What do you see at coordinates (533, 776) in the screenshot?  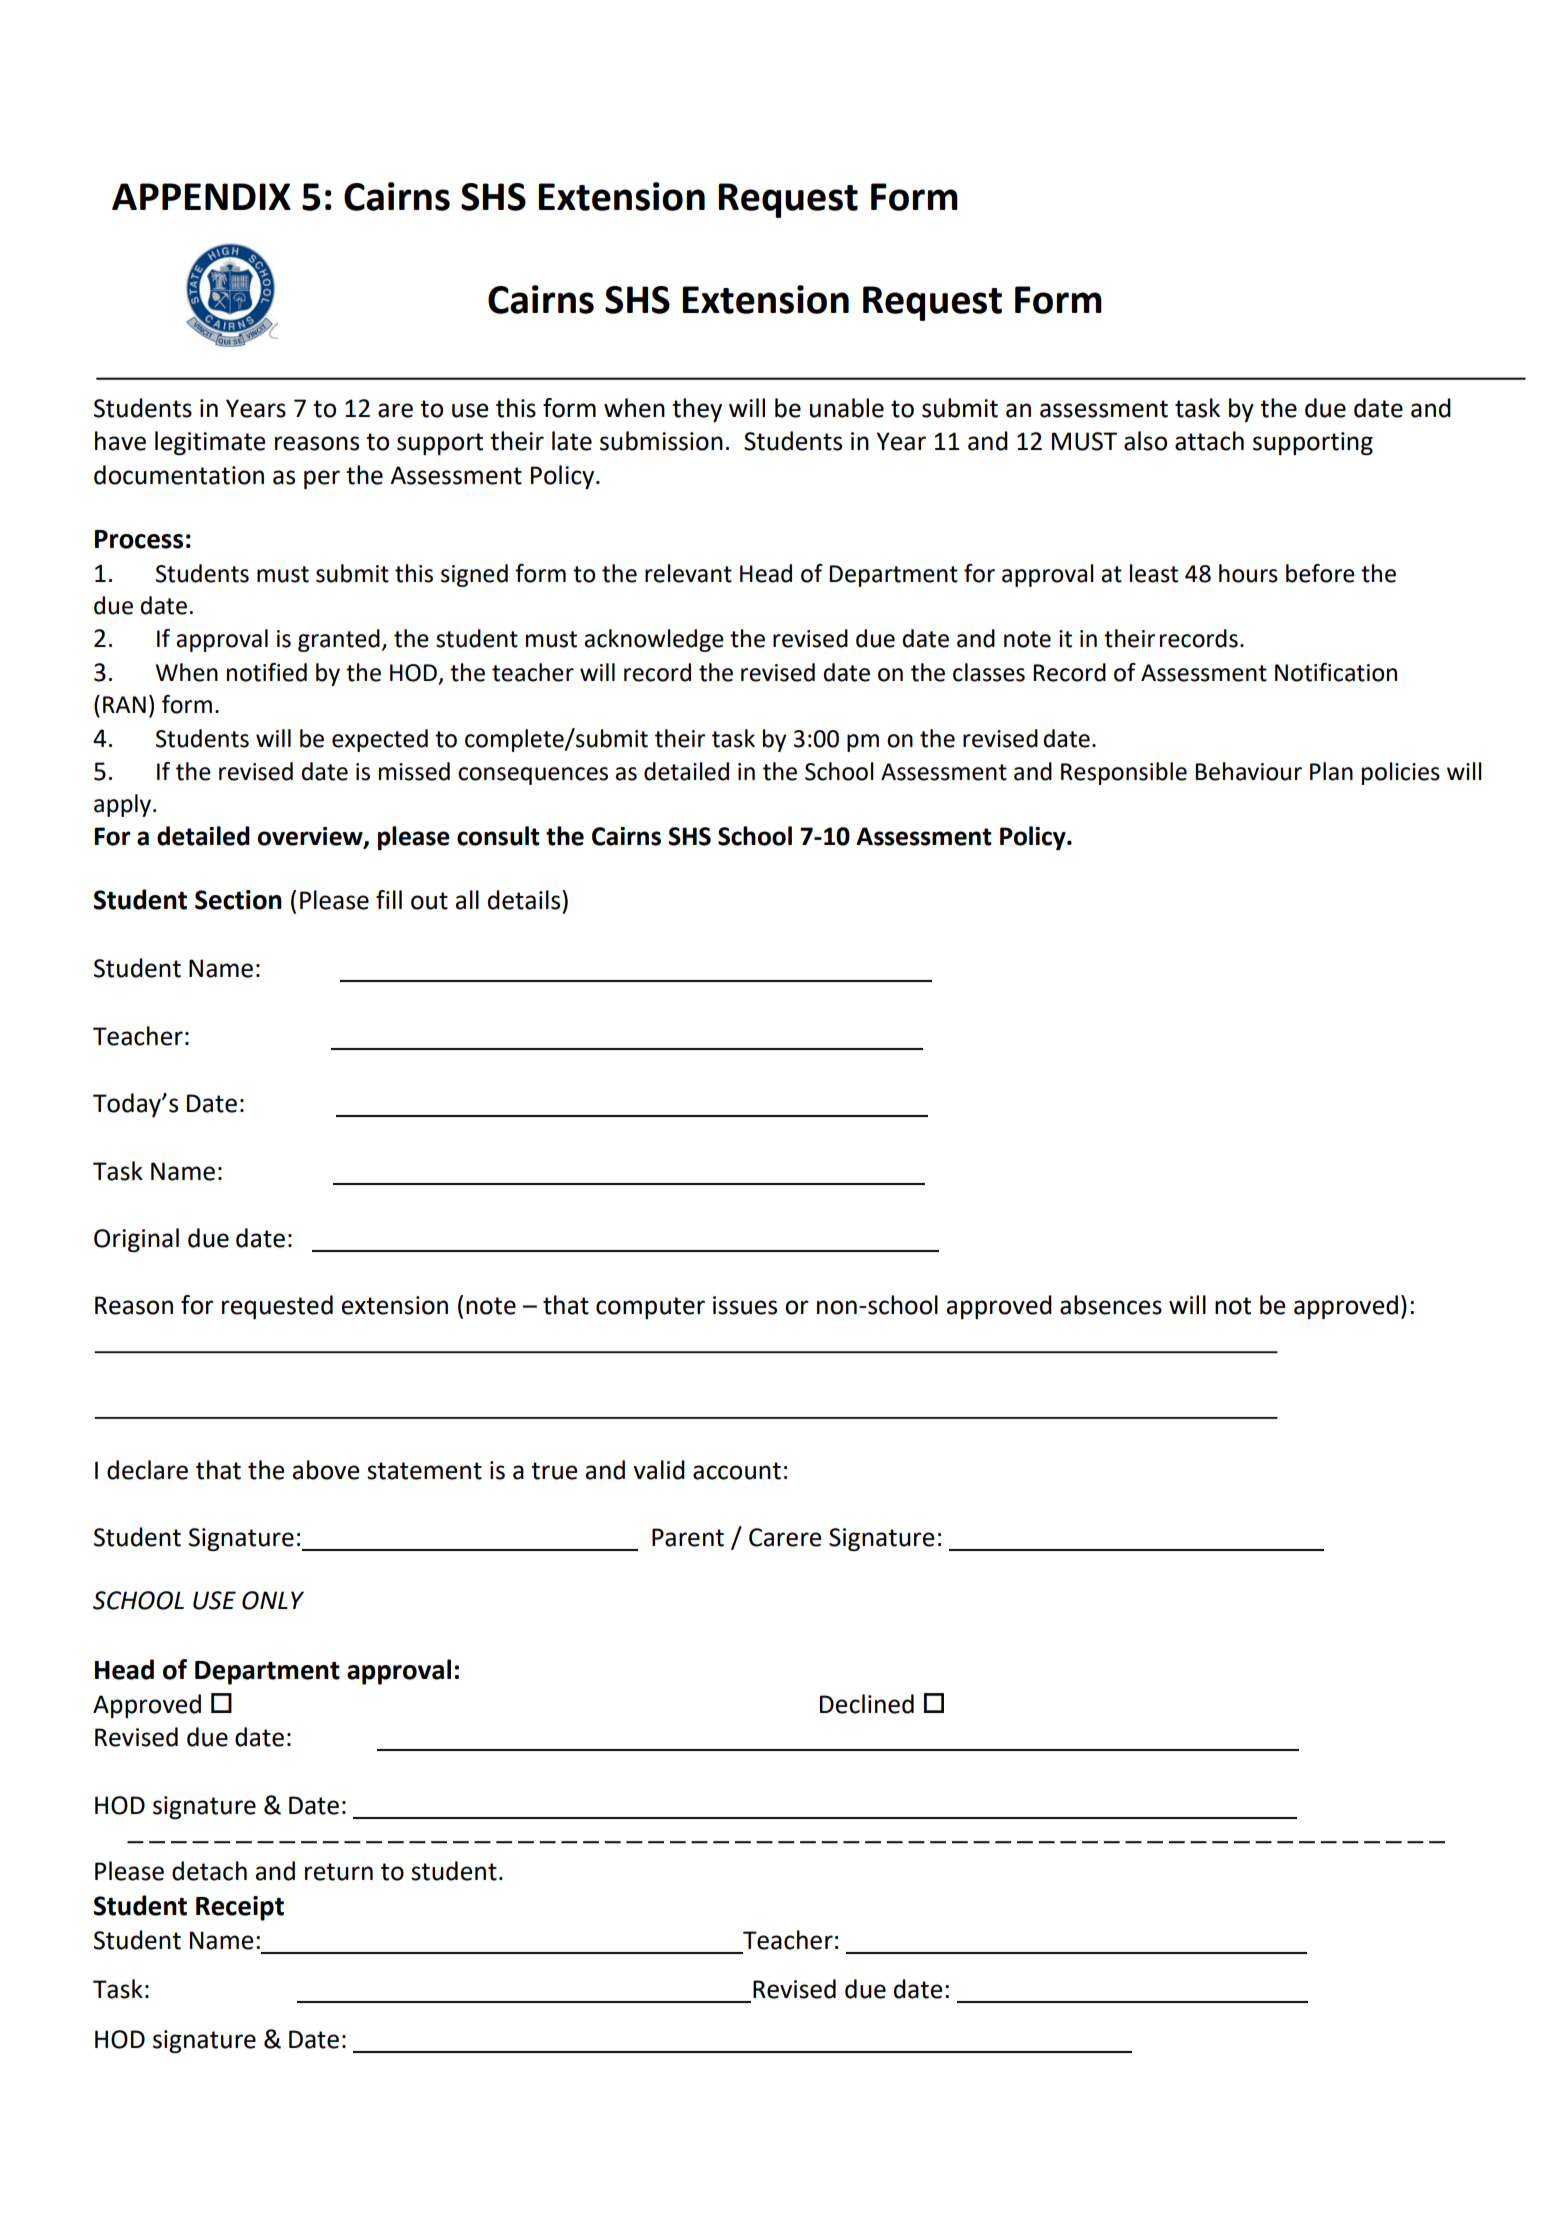 I see `consequences` at bounding box center [533, 776].
